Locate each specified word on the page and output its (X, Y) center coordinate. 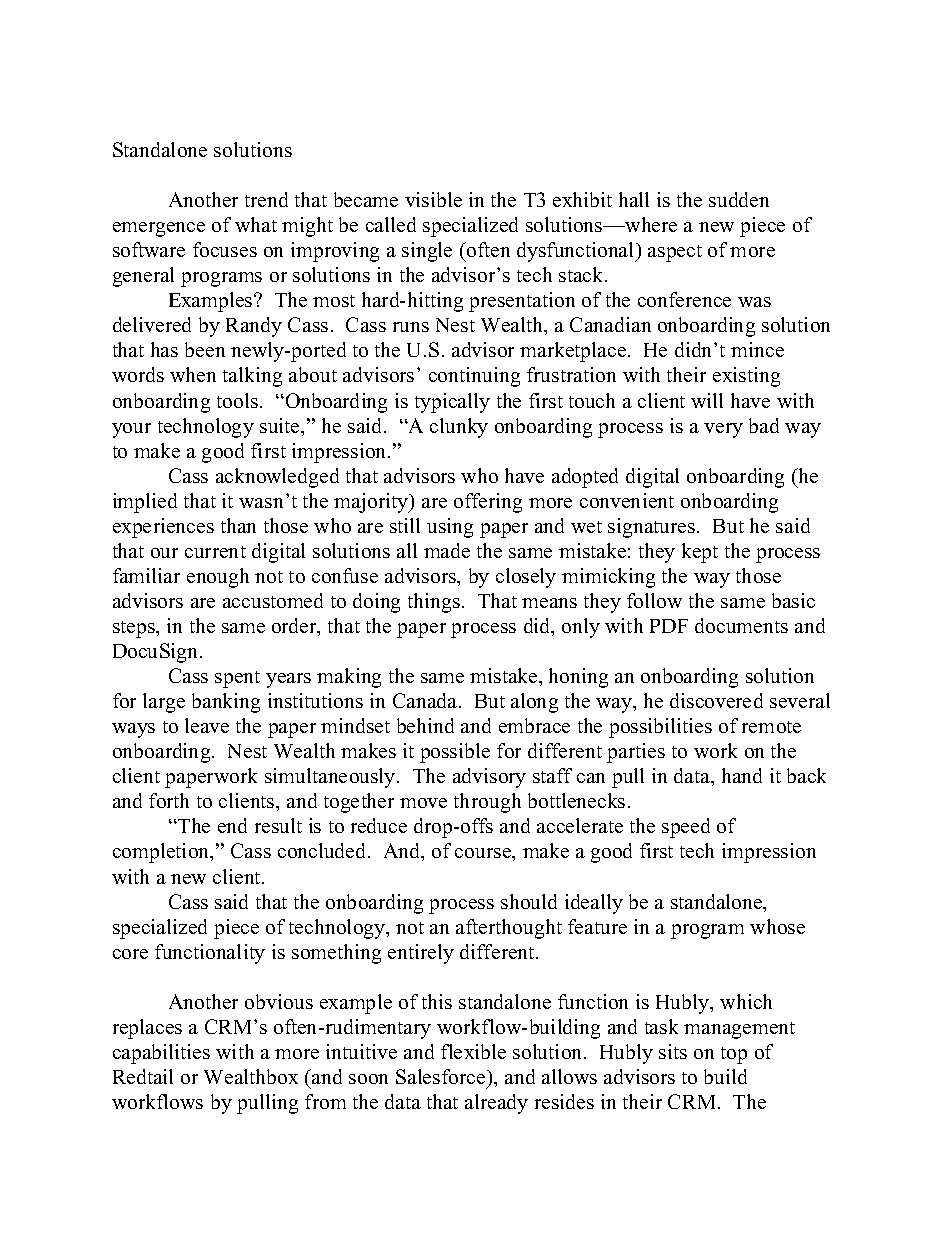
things (434, 603)
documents (741, 625)
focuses (225, 249)
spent (237, 679)
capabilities (161, 1054)
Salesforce (442, 1076)
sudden (739, 199)
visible (433, 199)
